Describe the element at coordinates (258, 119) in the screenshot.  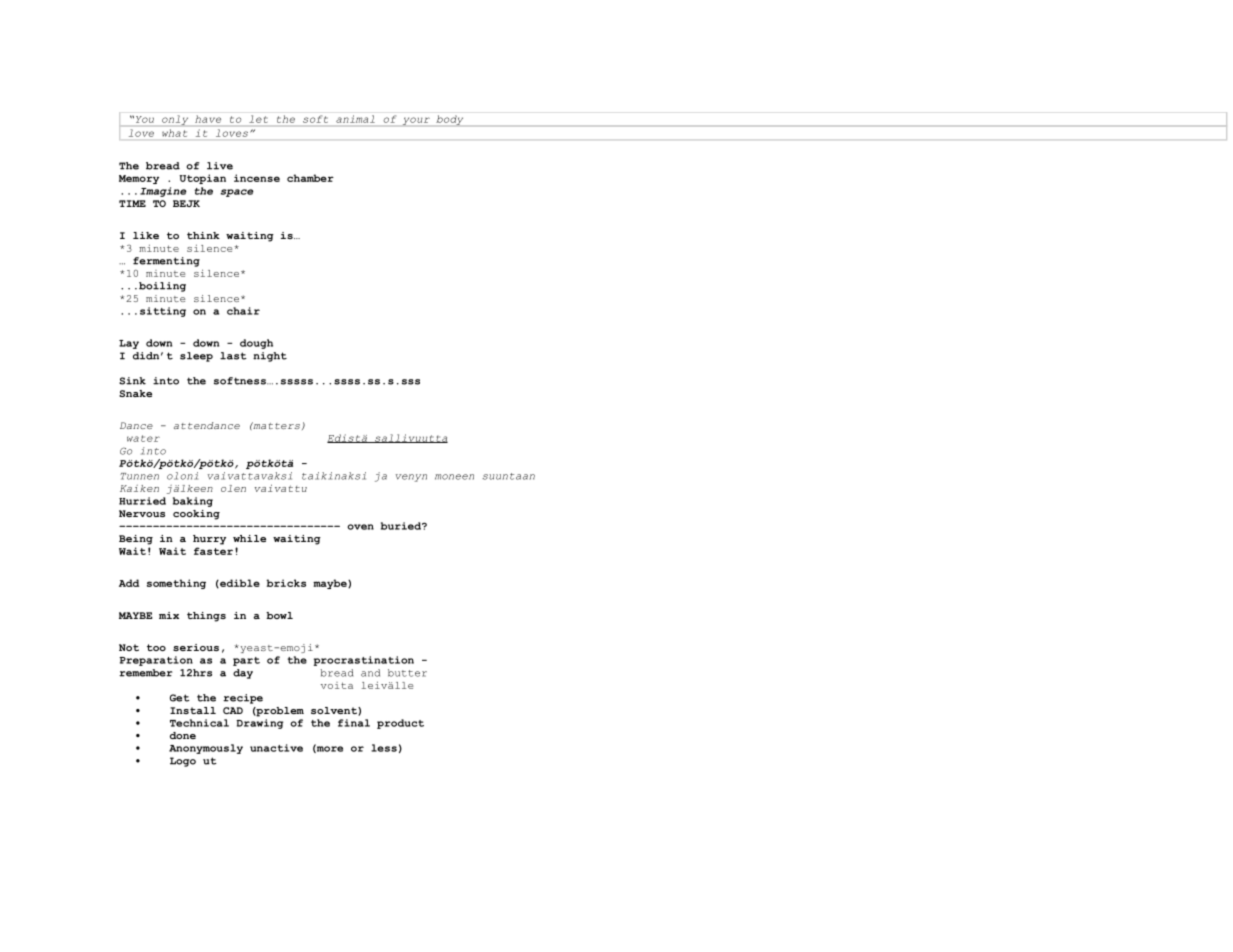
I see `let` at that location.
